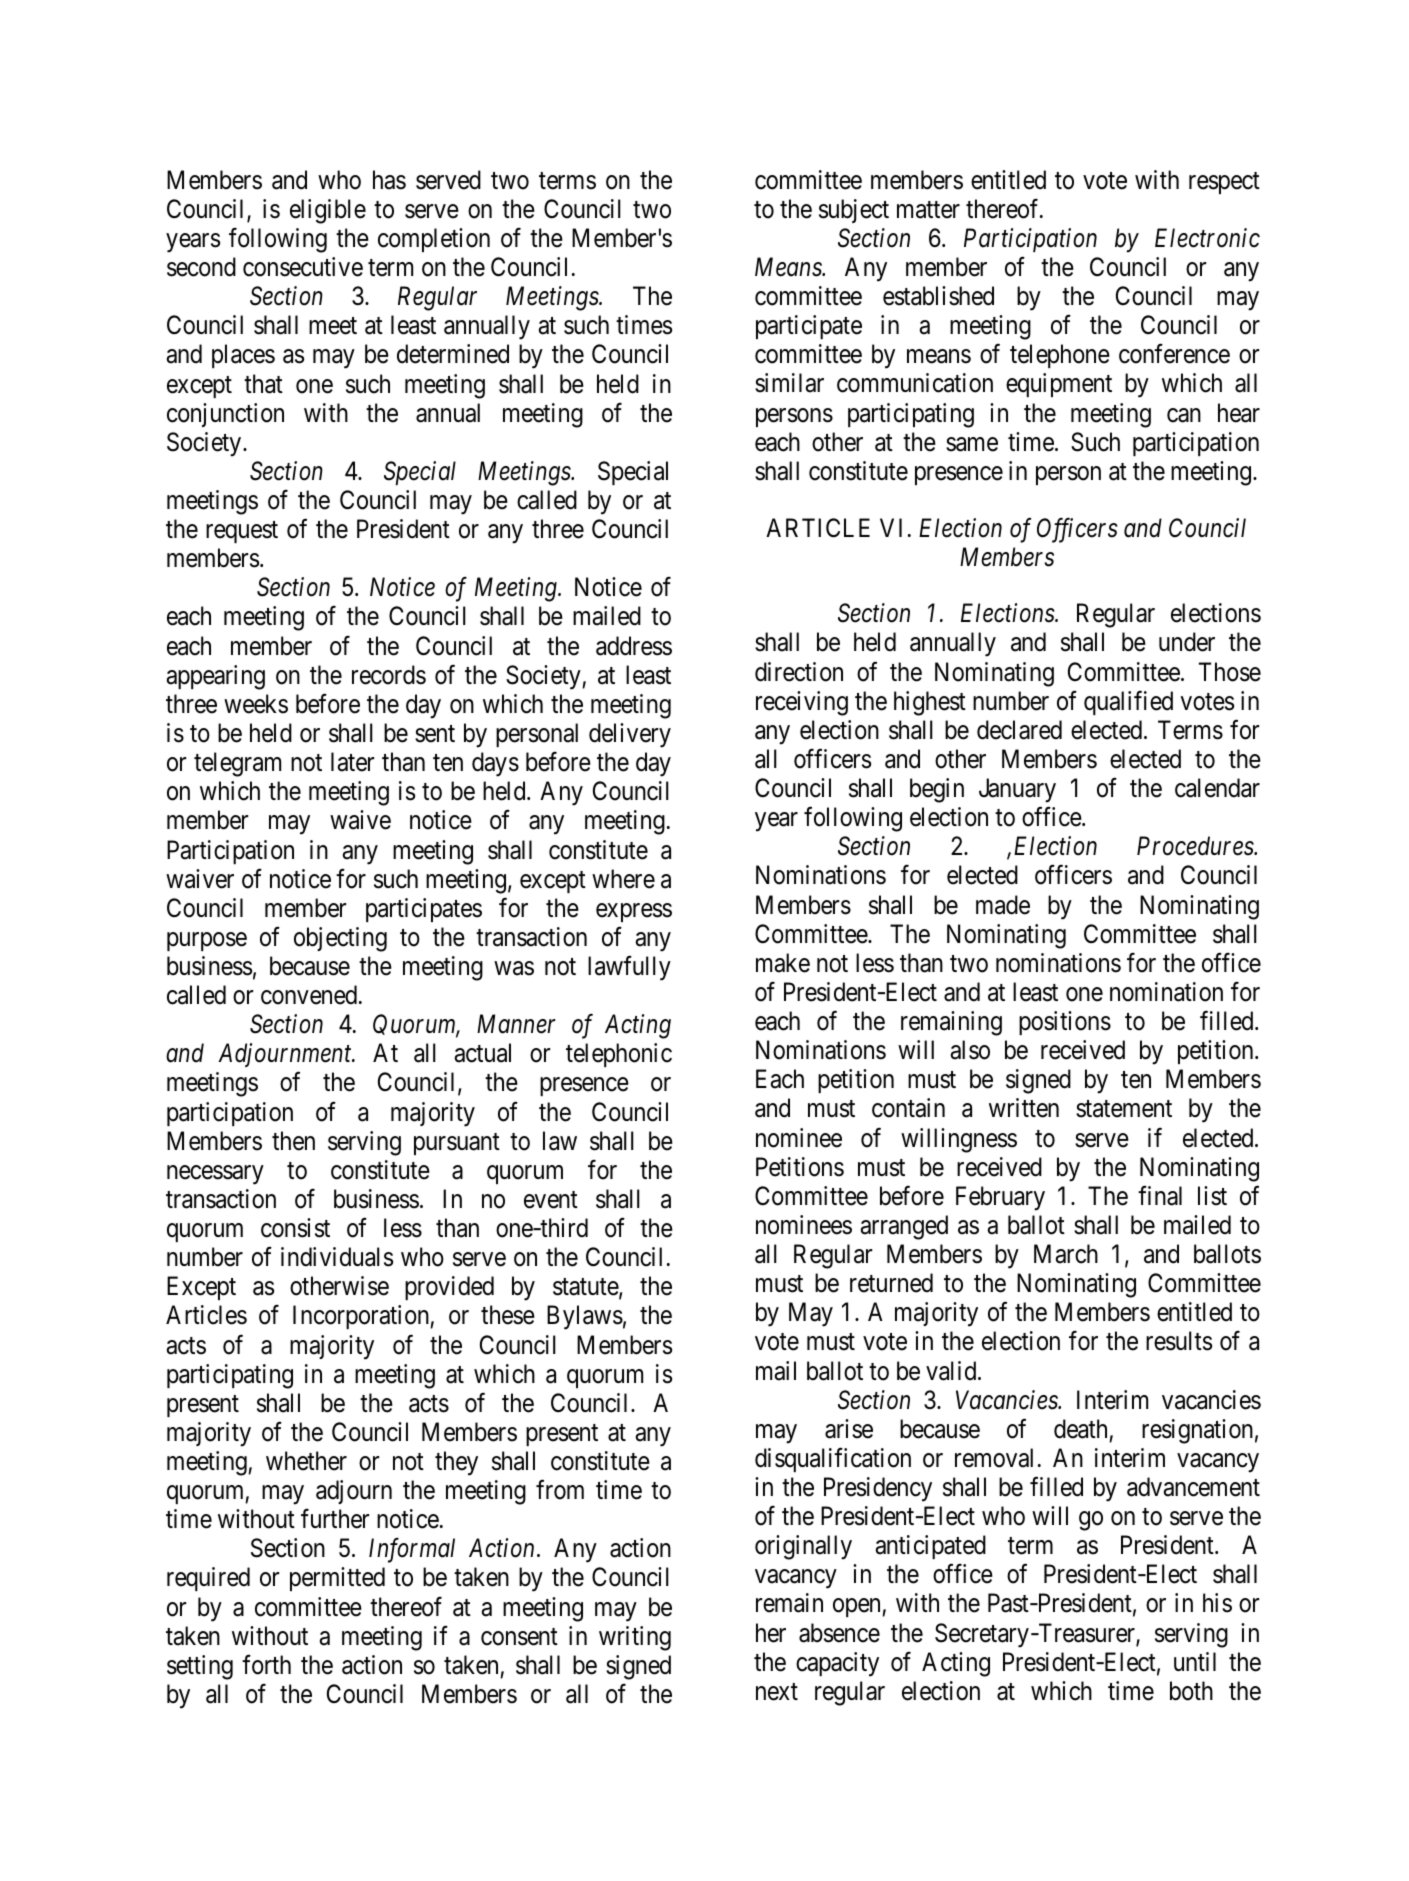 The width and height of the screenshot is (1409, 1881). I want to click on forth, so click(266, 1665).
